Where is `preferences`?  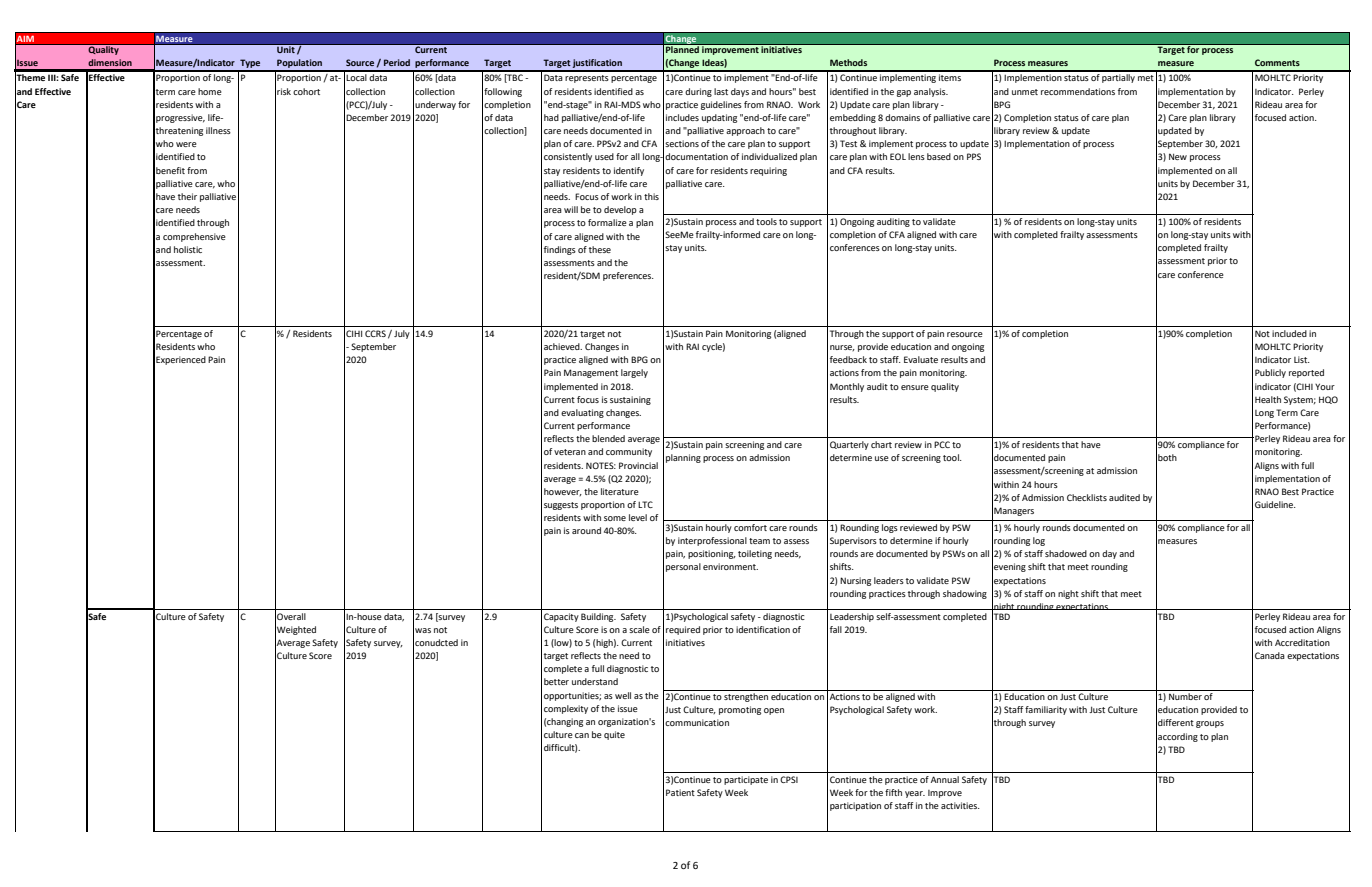 preferences is located at coordinates (628, 276).
